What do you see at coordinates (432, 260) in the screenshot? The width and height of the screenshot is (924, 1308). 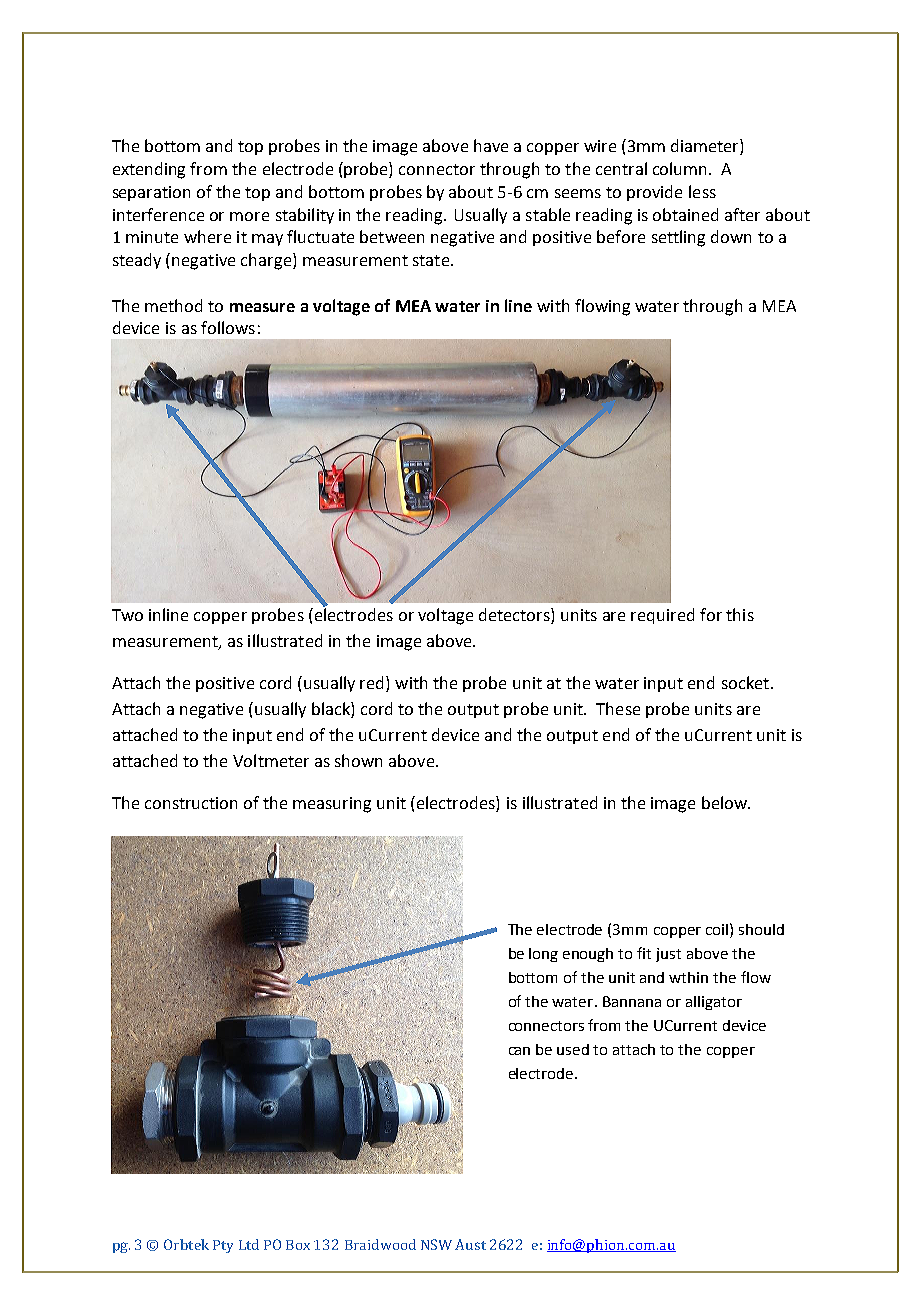 I see `state` at bounding box center [432, 260].
